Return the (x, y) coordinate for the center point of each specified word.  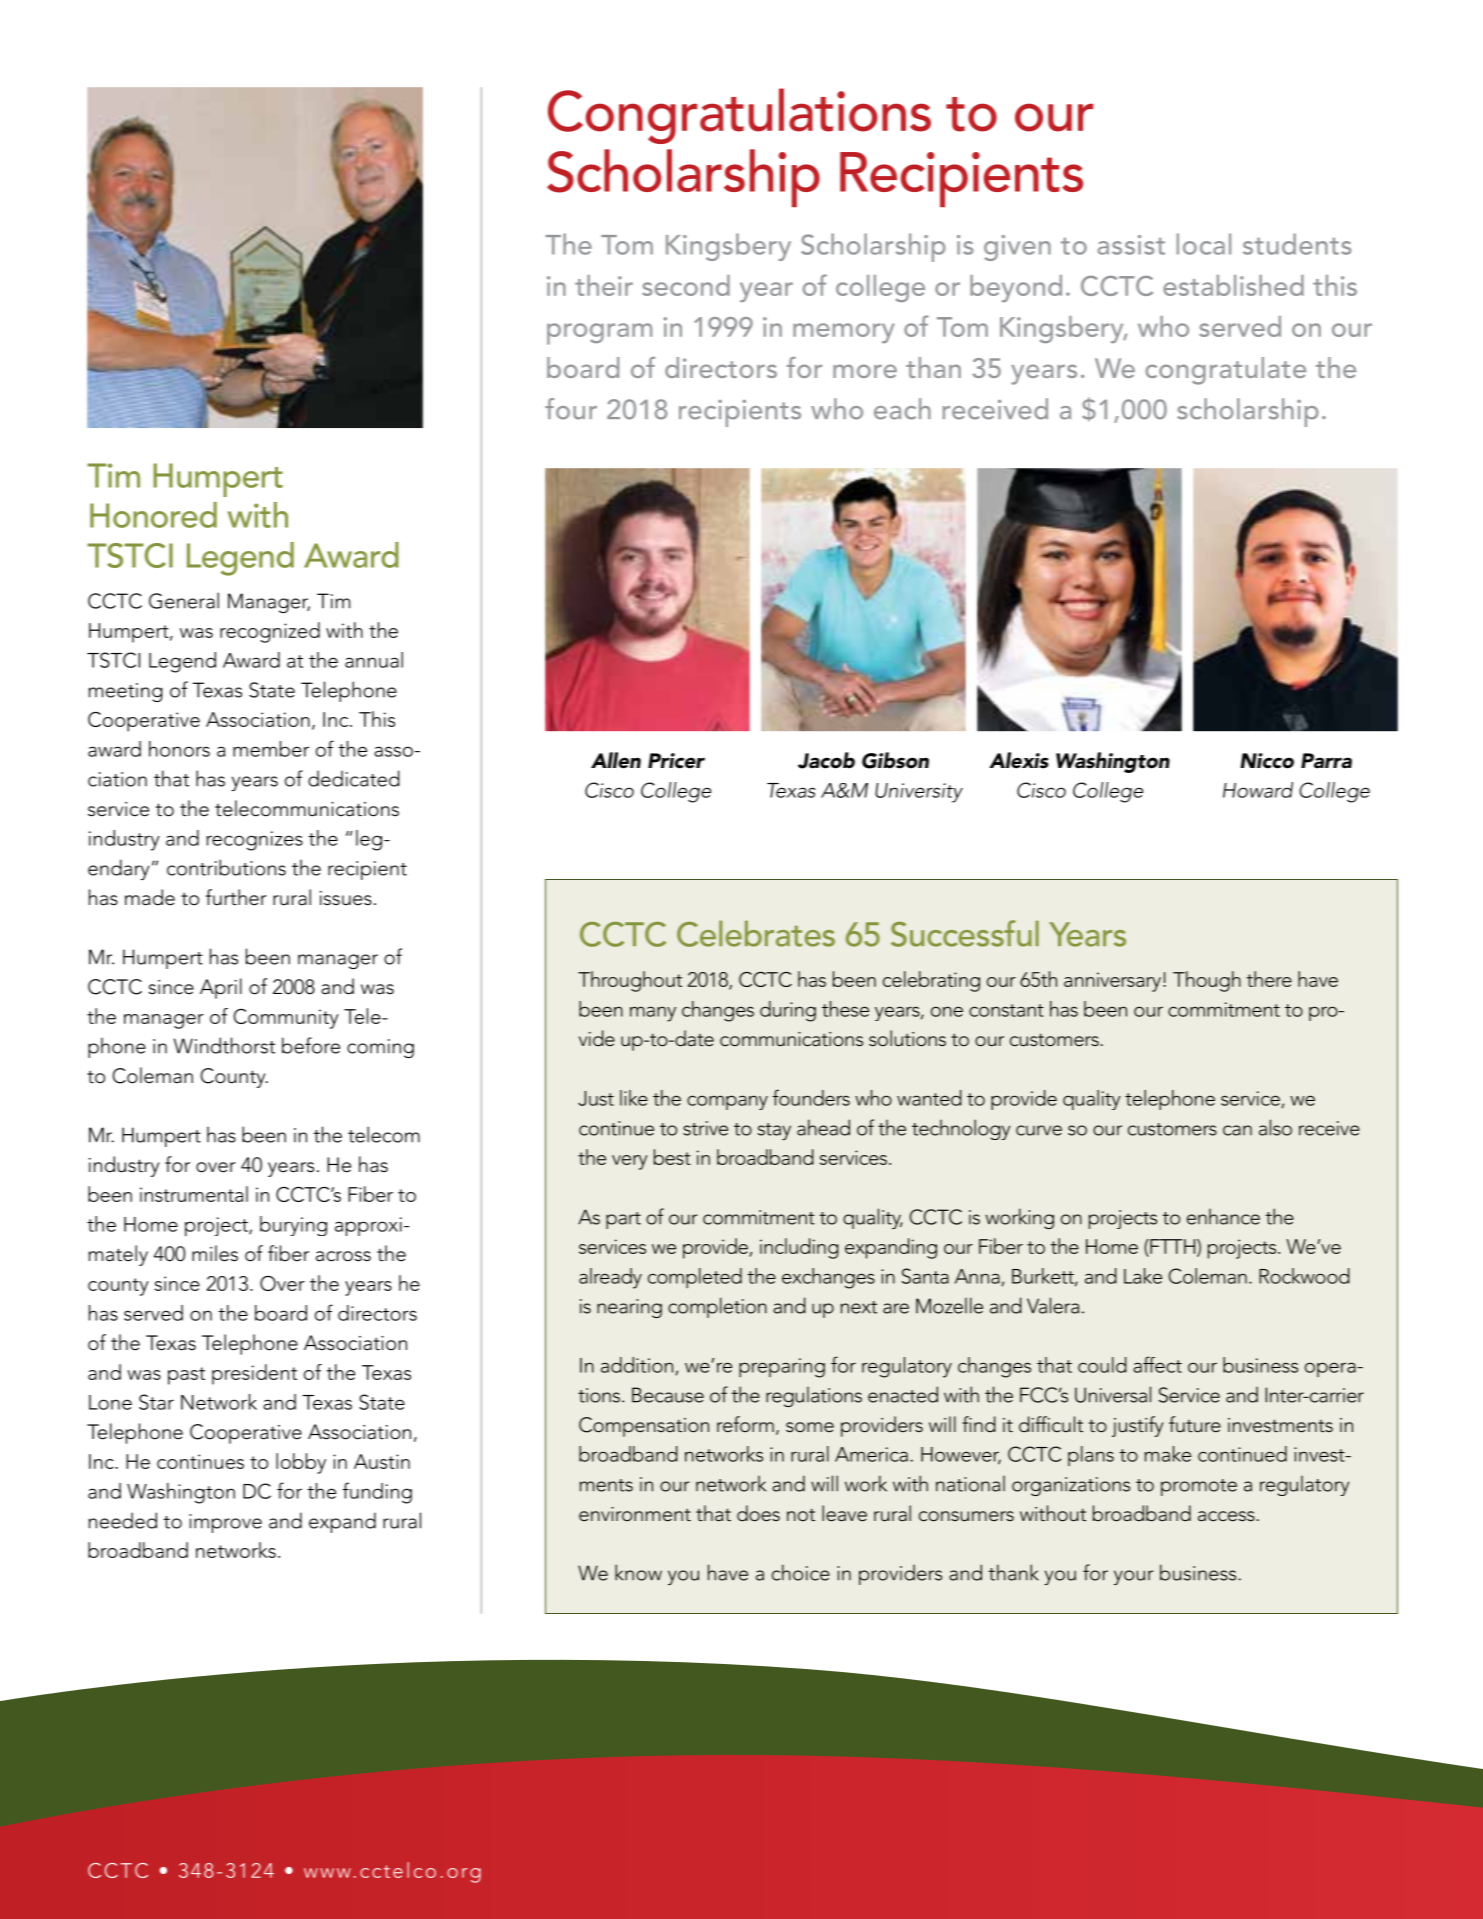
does (758, 1513)
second (686, 285)
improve (225, 1523)
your (1134, 1577)
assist (1131, 245)
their (604, 285)
